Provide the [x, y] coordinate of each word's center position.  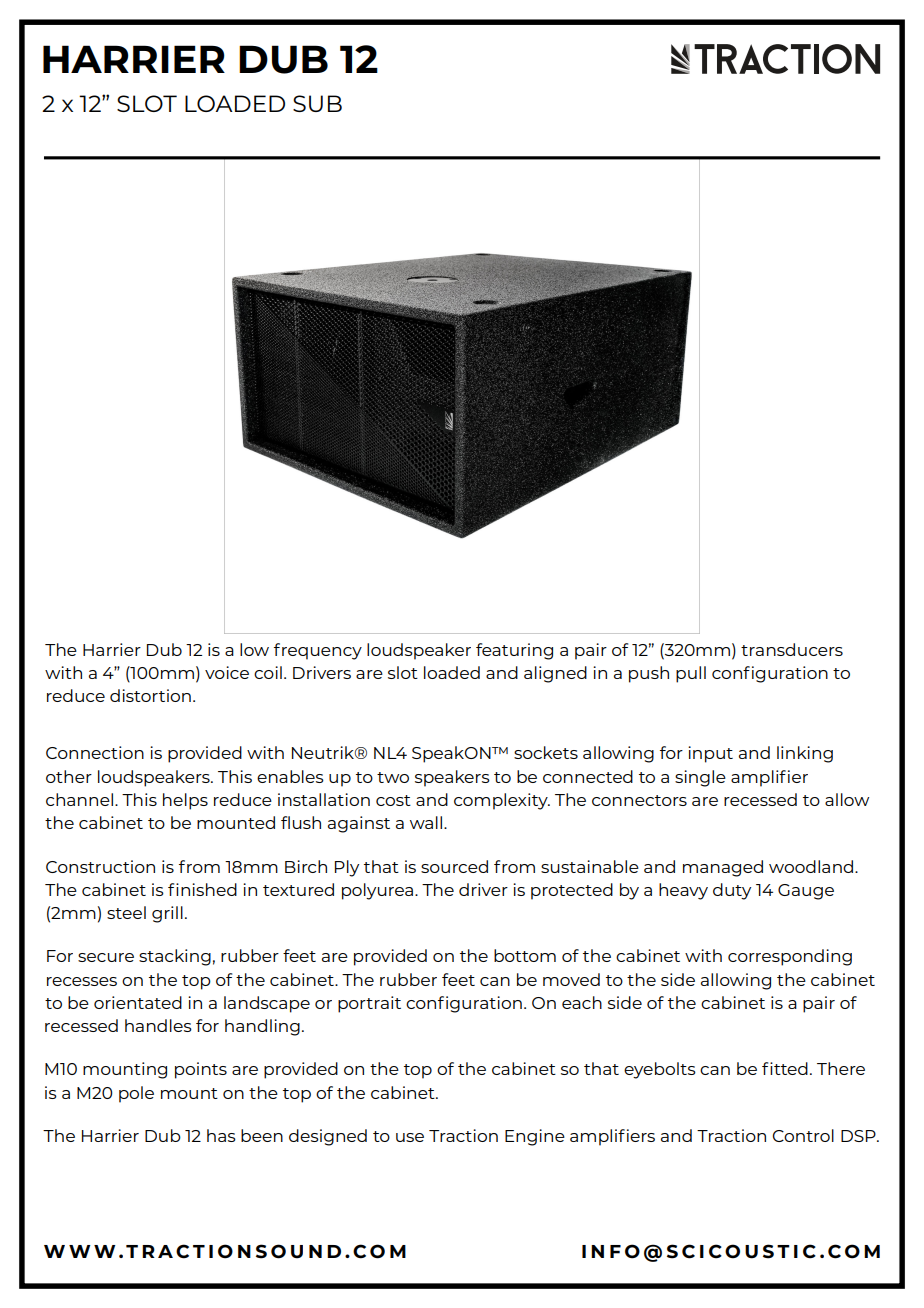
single [700, 778]
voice [227, 672]
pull [691, 674]
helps [185, 801]
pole [136, 1094]
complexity [502, 801]
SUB [317, 103]
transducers [792, 649]
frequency [318, 651]
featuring [514, 651]
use [410, 1137]
